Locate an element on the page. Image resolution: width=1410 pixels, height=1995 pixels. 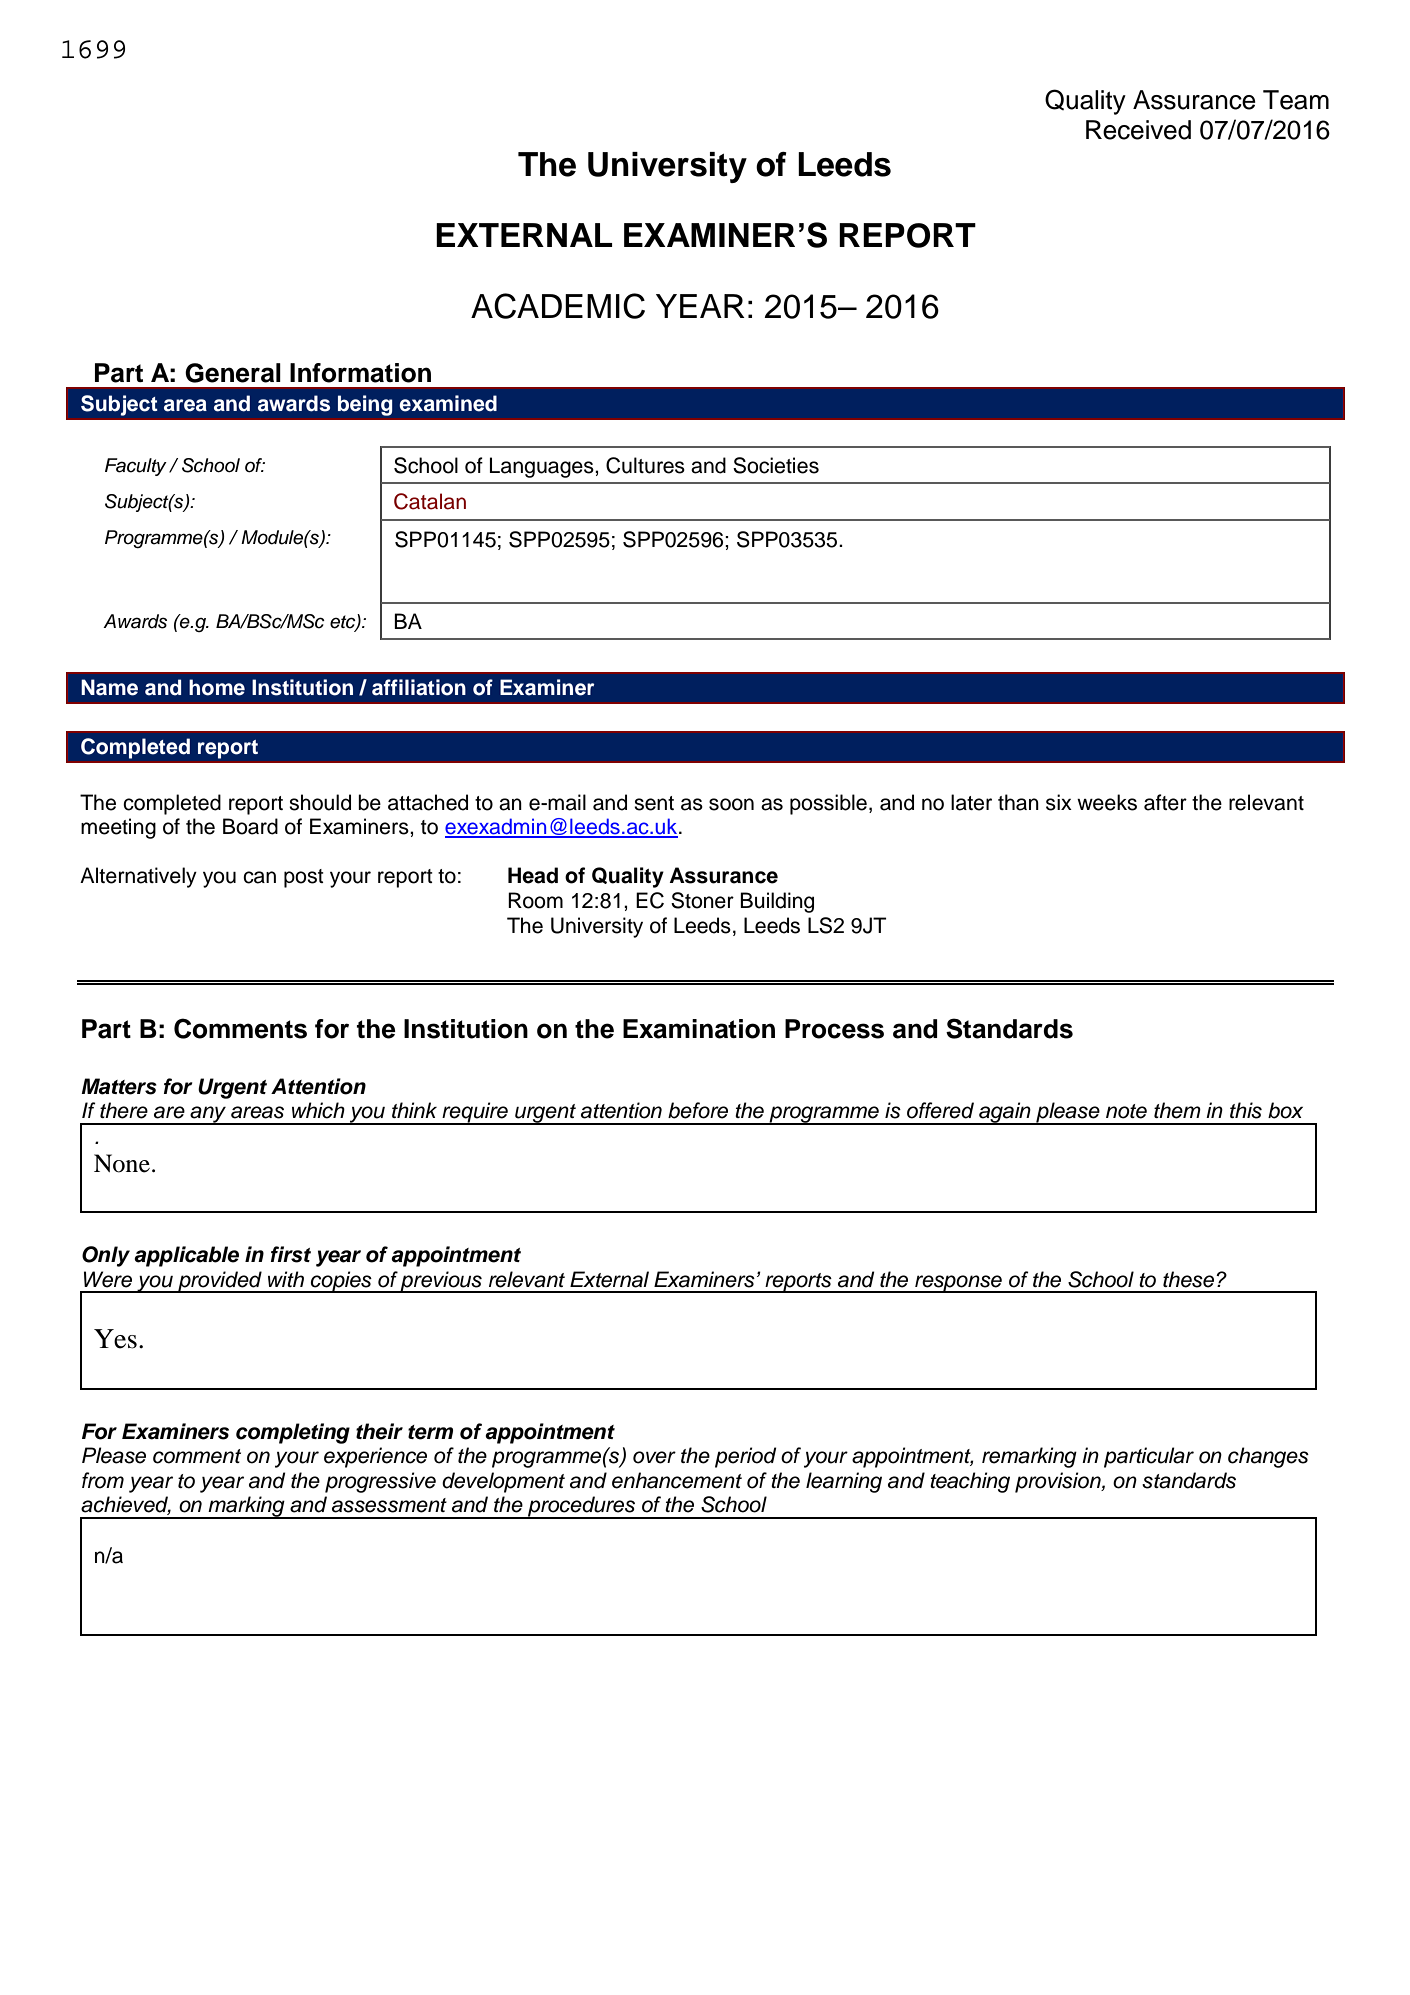
ACADEMIC is located at coordinates (558, 306).
